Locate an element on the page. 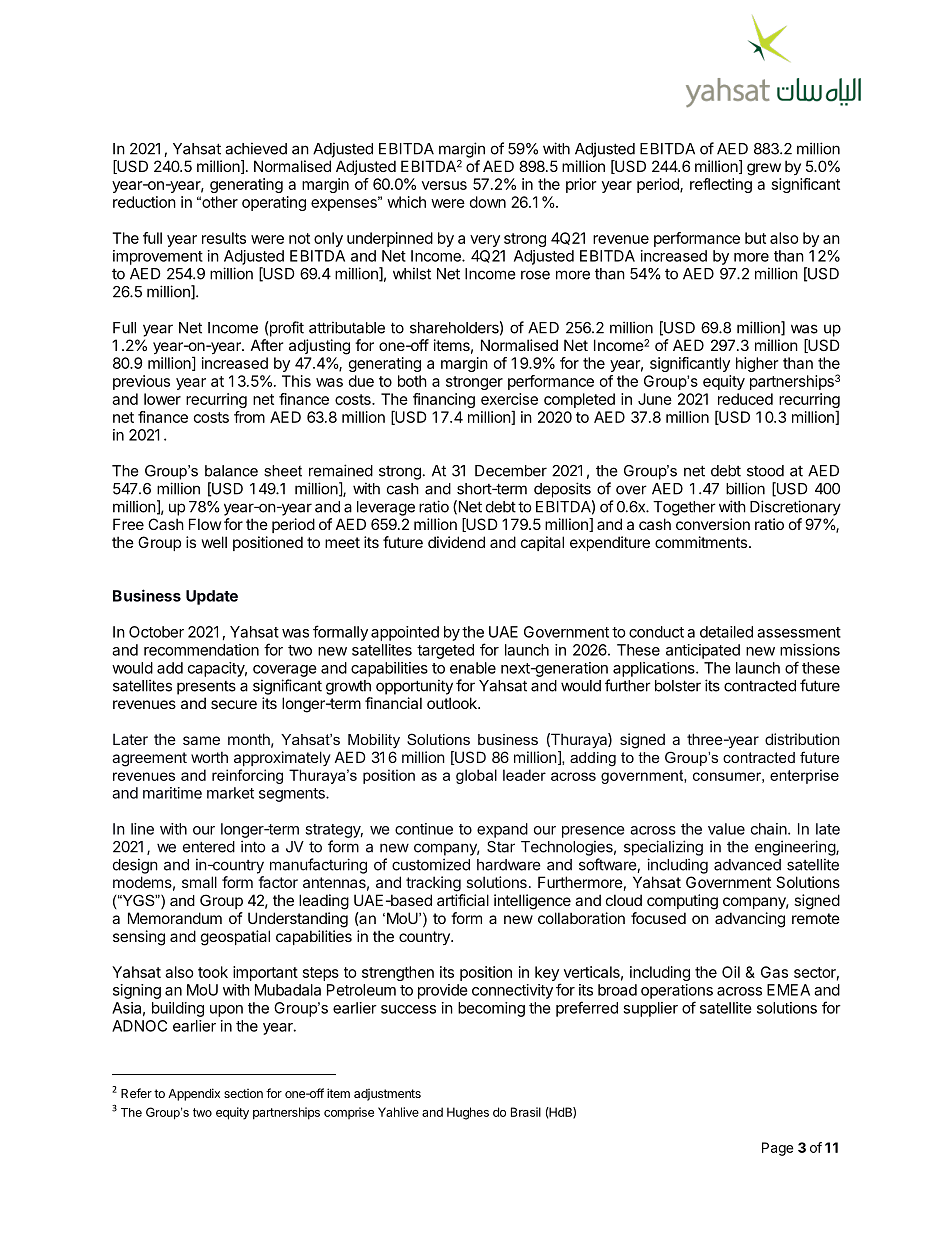 This page has height=1233, width=952. Hughes is located at coordinates (468, 1113).
